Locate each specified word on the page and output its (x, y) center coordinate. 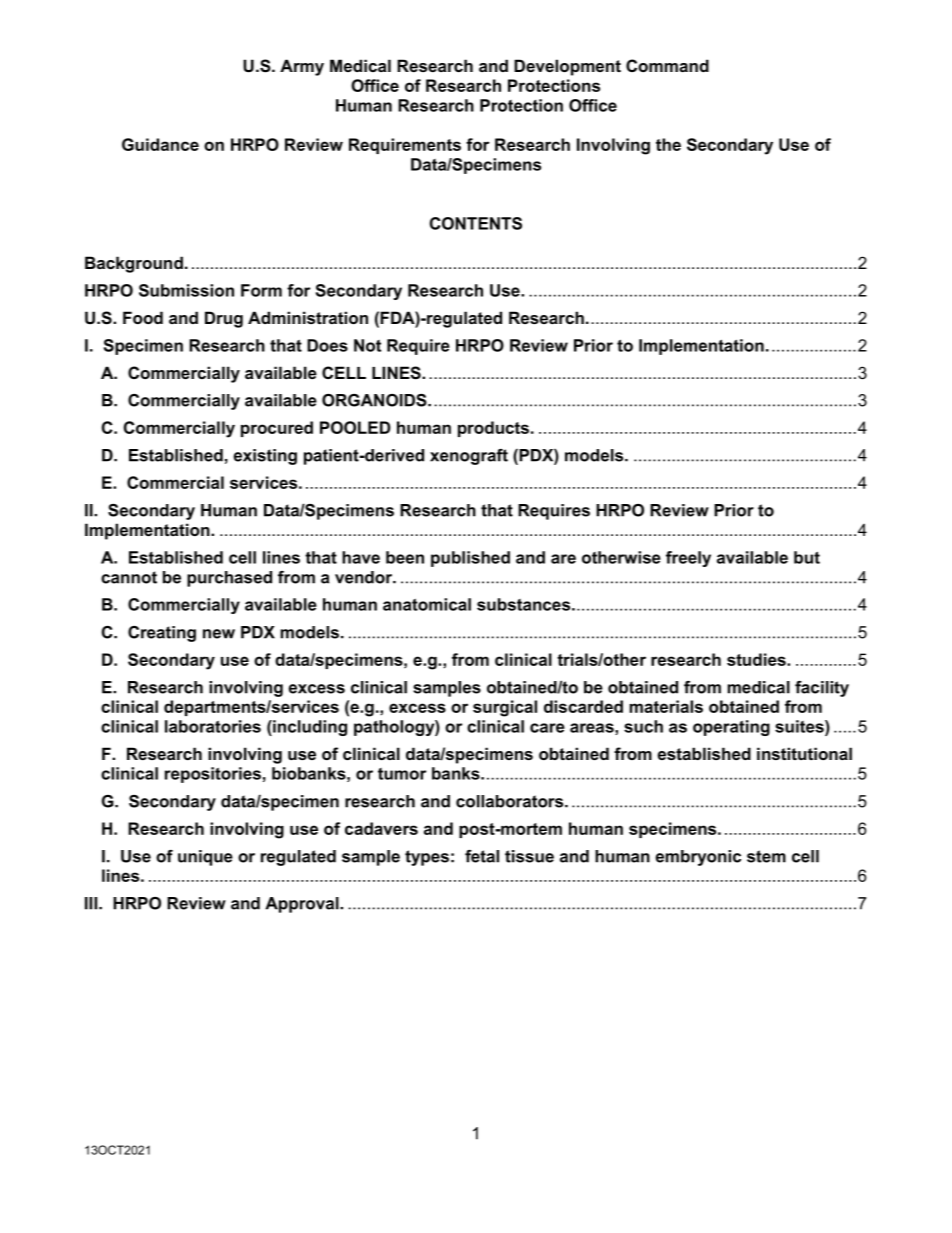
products (493, 429)
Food (143, 317)
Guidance (160, 144)
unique (205, 858)
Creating (162, 634)
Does (327, 345)
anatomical (427, 604)
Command (667, 65)
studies (757, 659)
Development (567, 67)
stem (766, 856)
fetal (482, 856)
